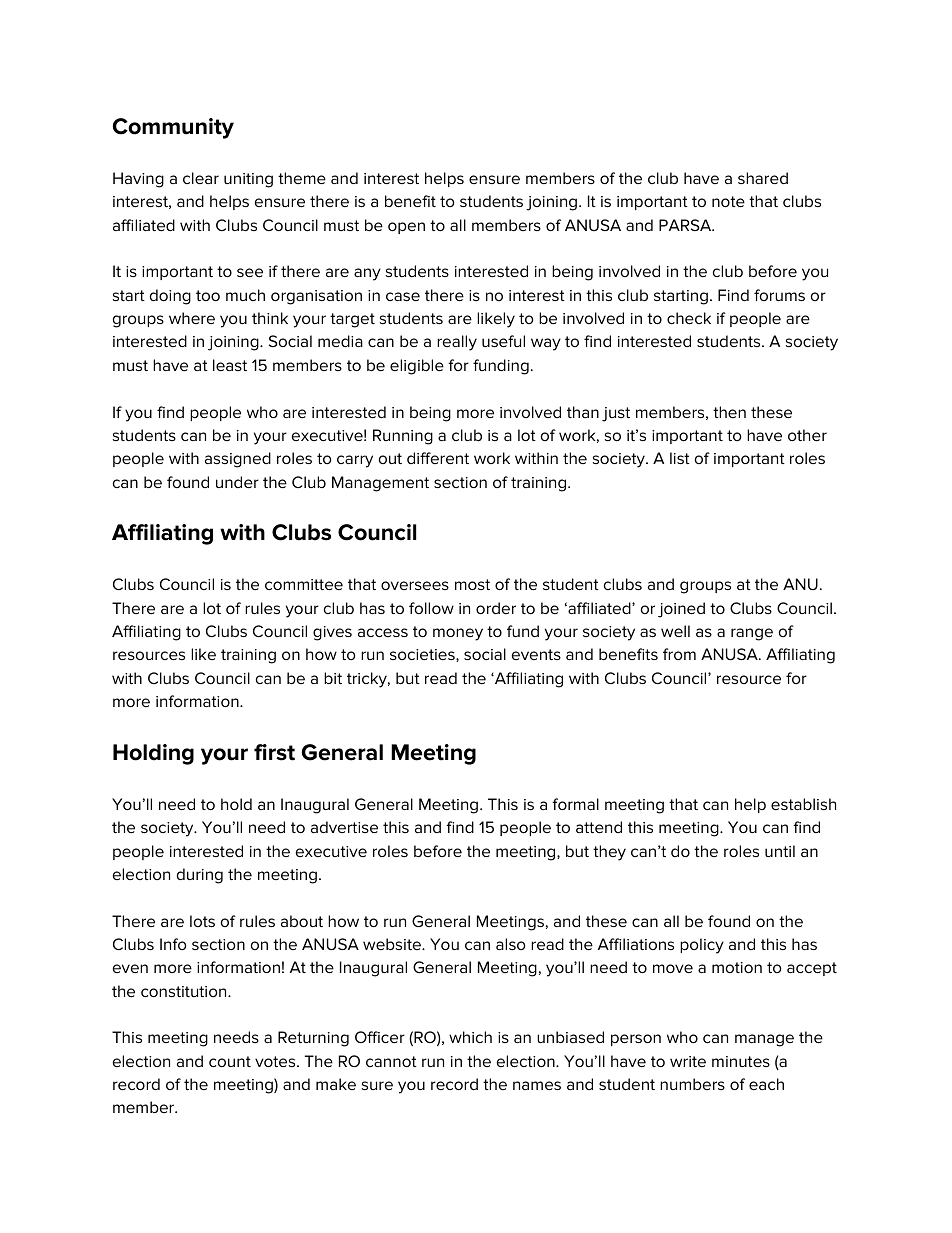 The height and width of the screenshot is (1233, 952). What do you see at coordinates (803, 804) in the screenshot?
I see `establish` at bounding box center [803, 804].
